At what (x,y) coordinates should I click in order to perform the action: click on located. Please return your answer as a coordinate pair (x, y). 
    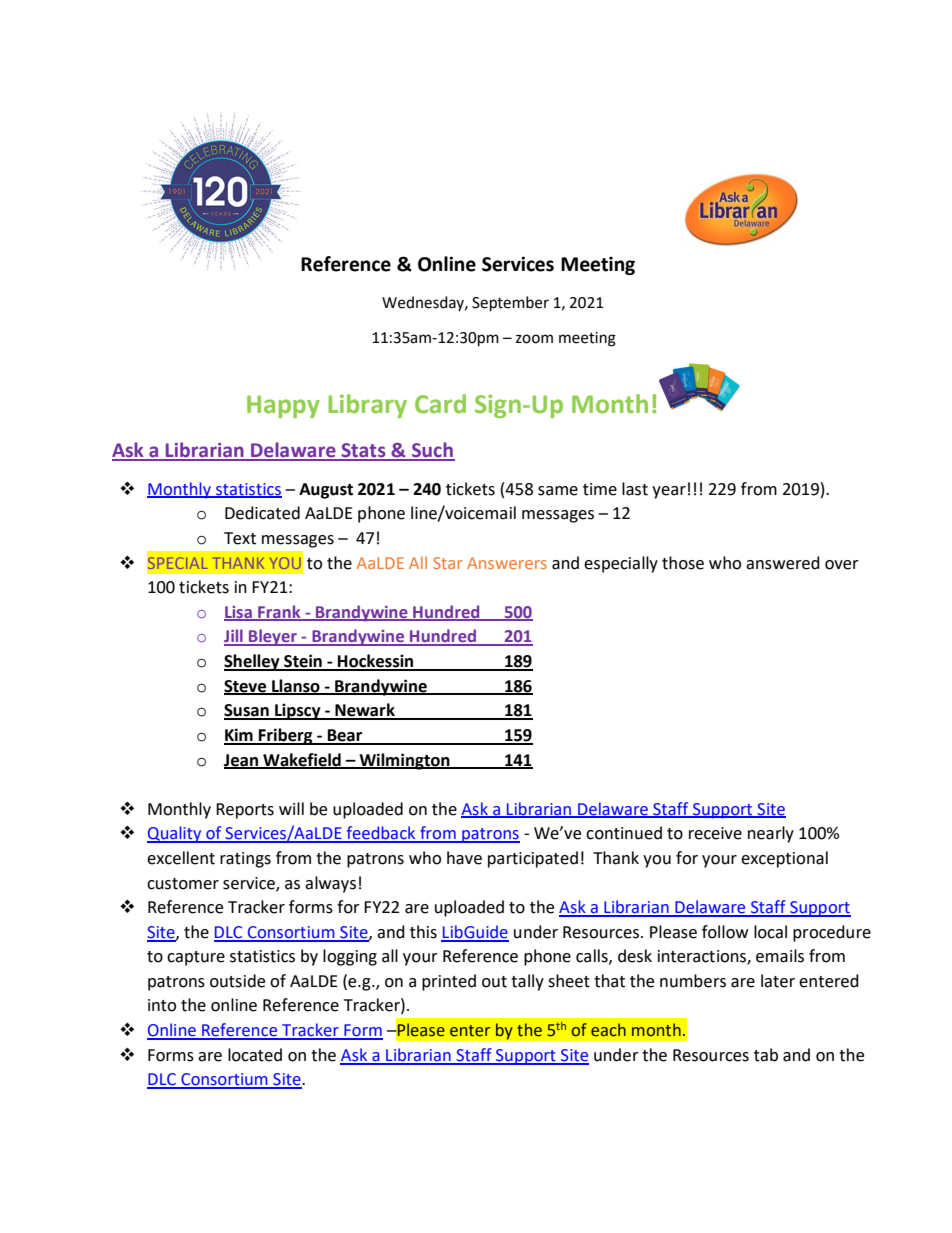
    Looking at the image, I should click on (255, 1055).
